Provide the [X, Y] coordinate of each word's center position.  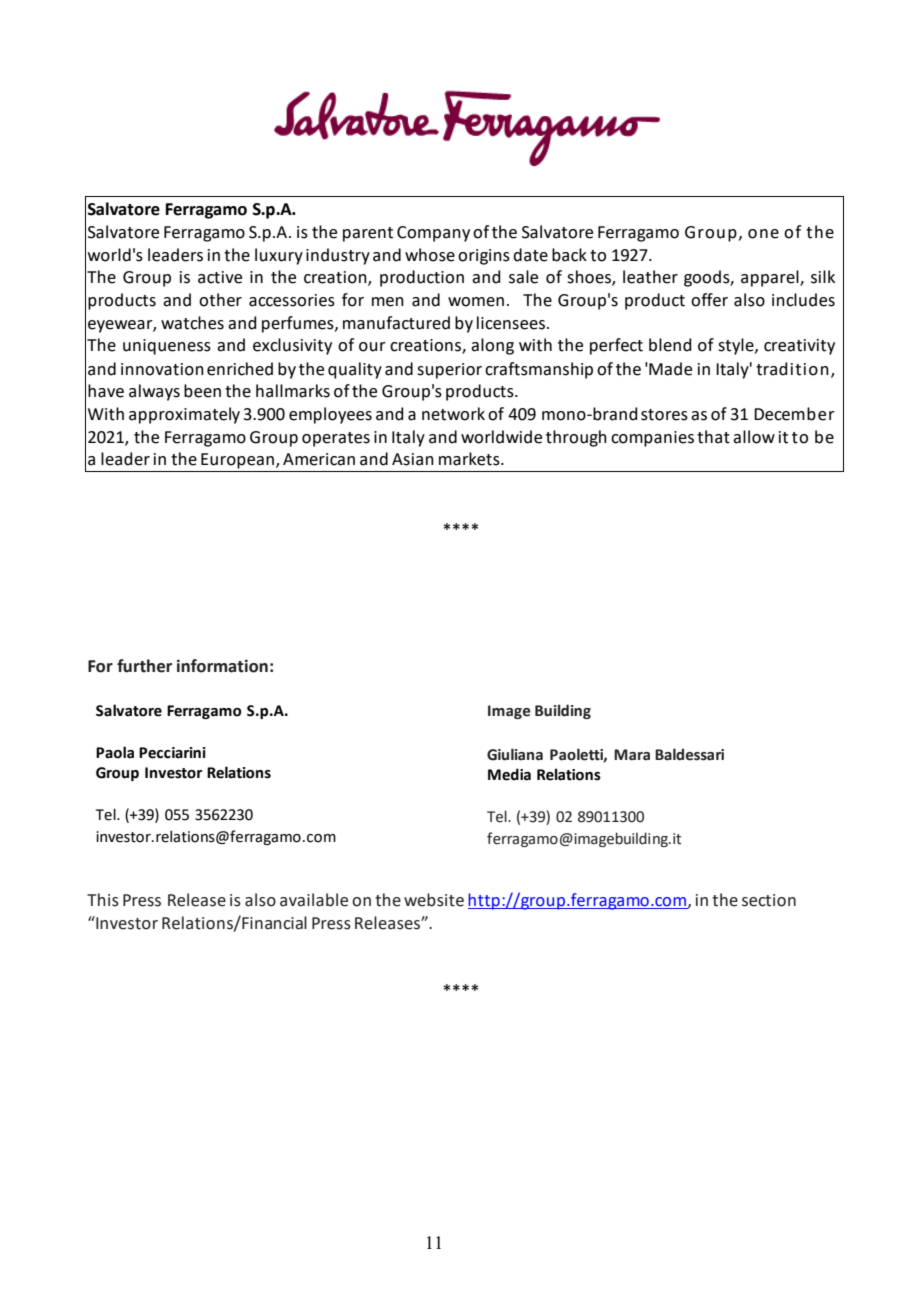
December [794, 414]
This [103, 900]
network [453, 414]
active [220, 277]
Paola [115, 752]
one [763, 234]
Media [509, 774]
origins [484, 257]
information [222, 666]
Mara [632, 755]
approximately [184, 415]
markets [470, 459]
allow [754, 437]
